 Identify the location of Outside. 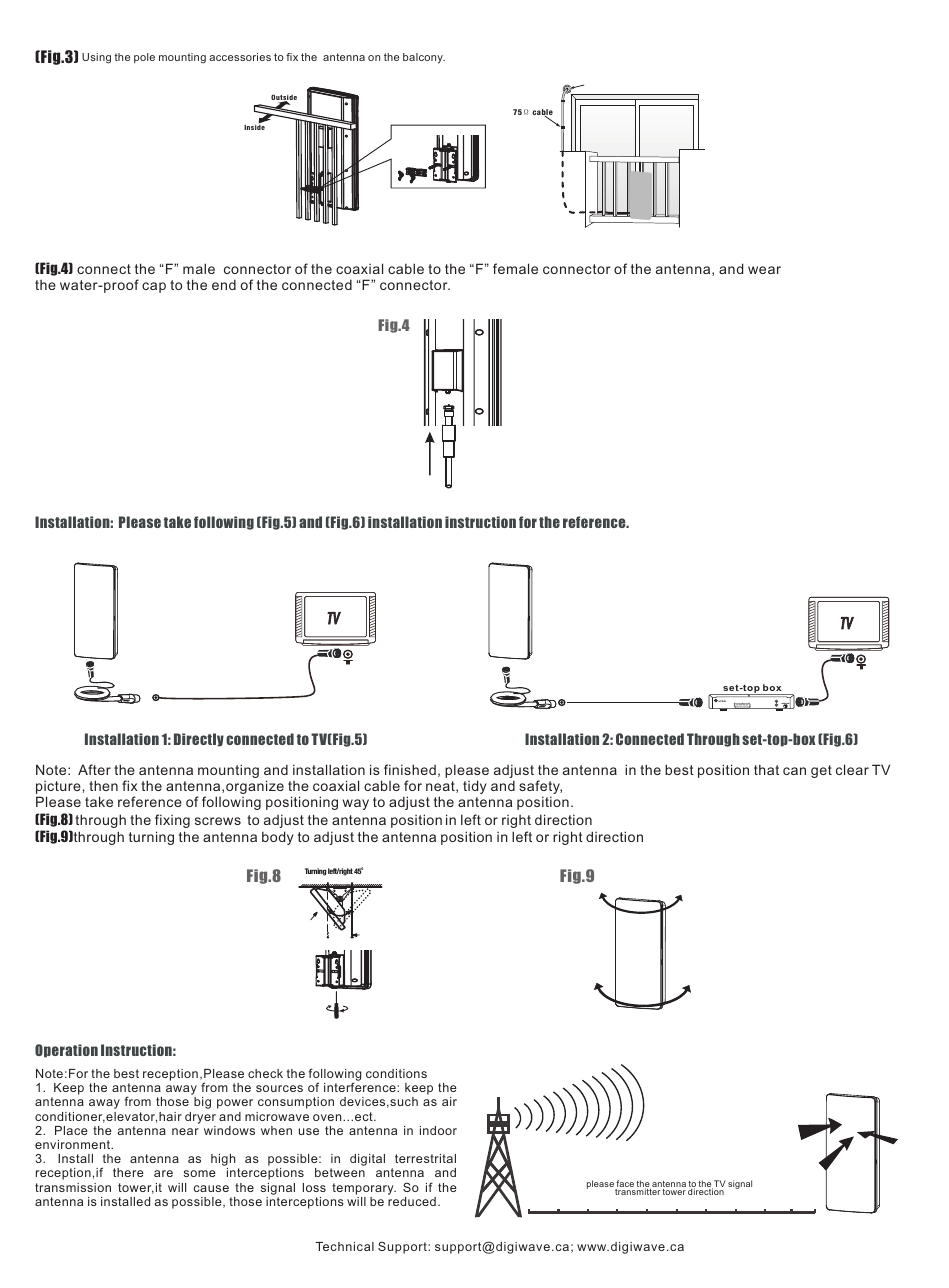
(284, 98).
